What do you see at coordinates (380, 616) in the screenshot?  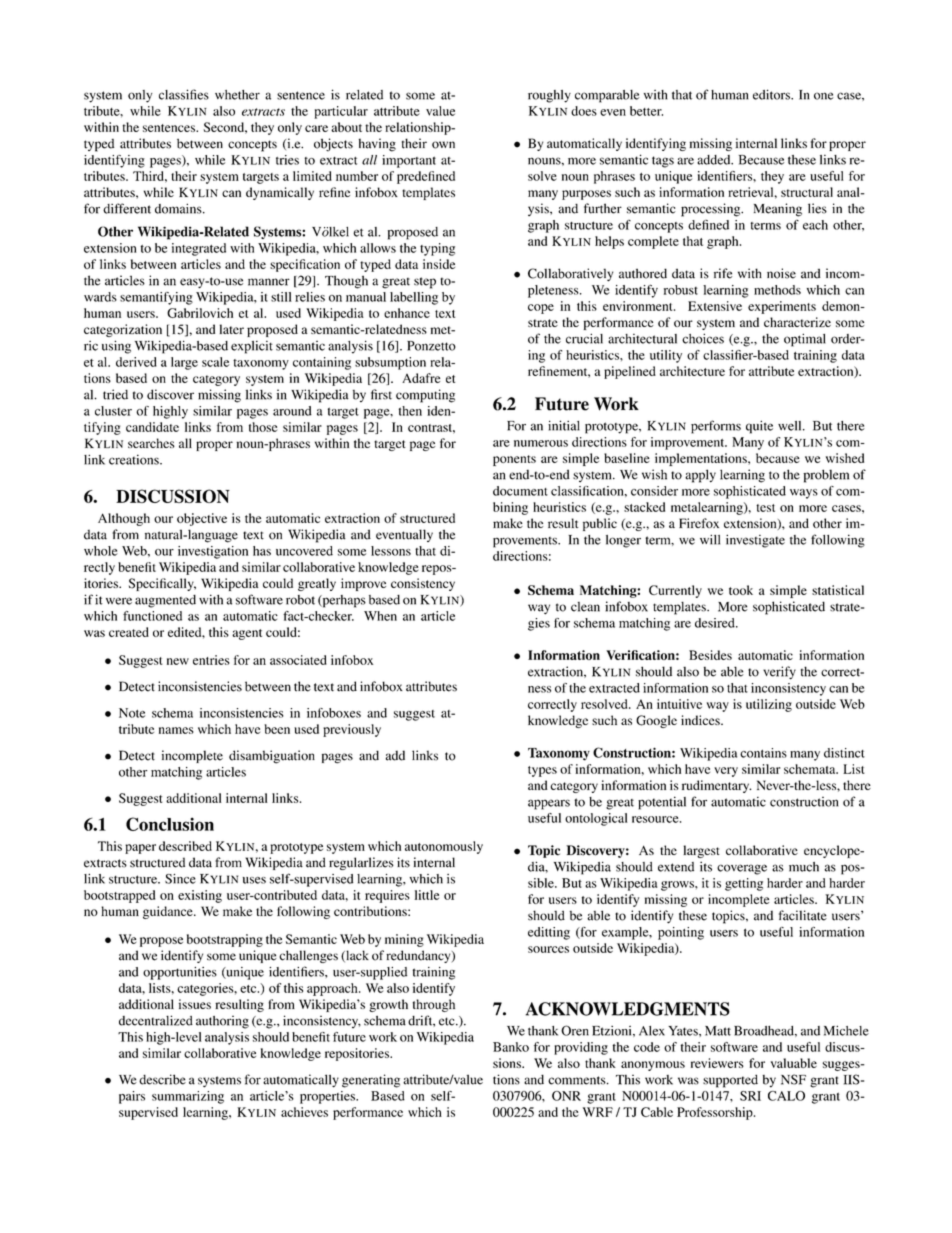 I see `When` at bounding box center [380, 616].
